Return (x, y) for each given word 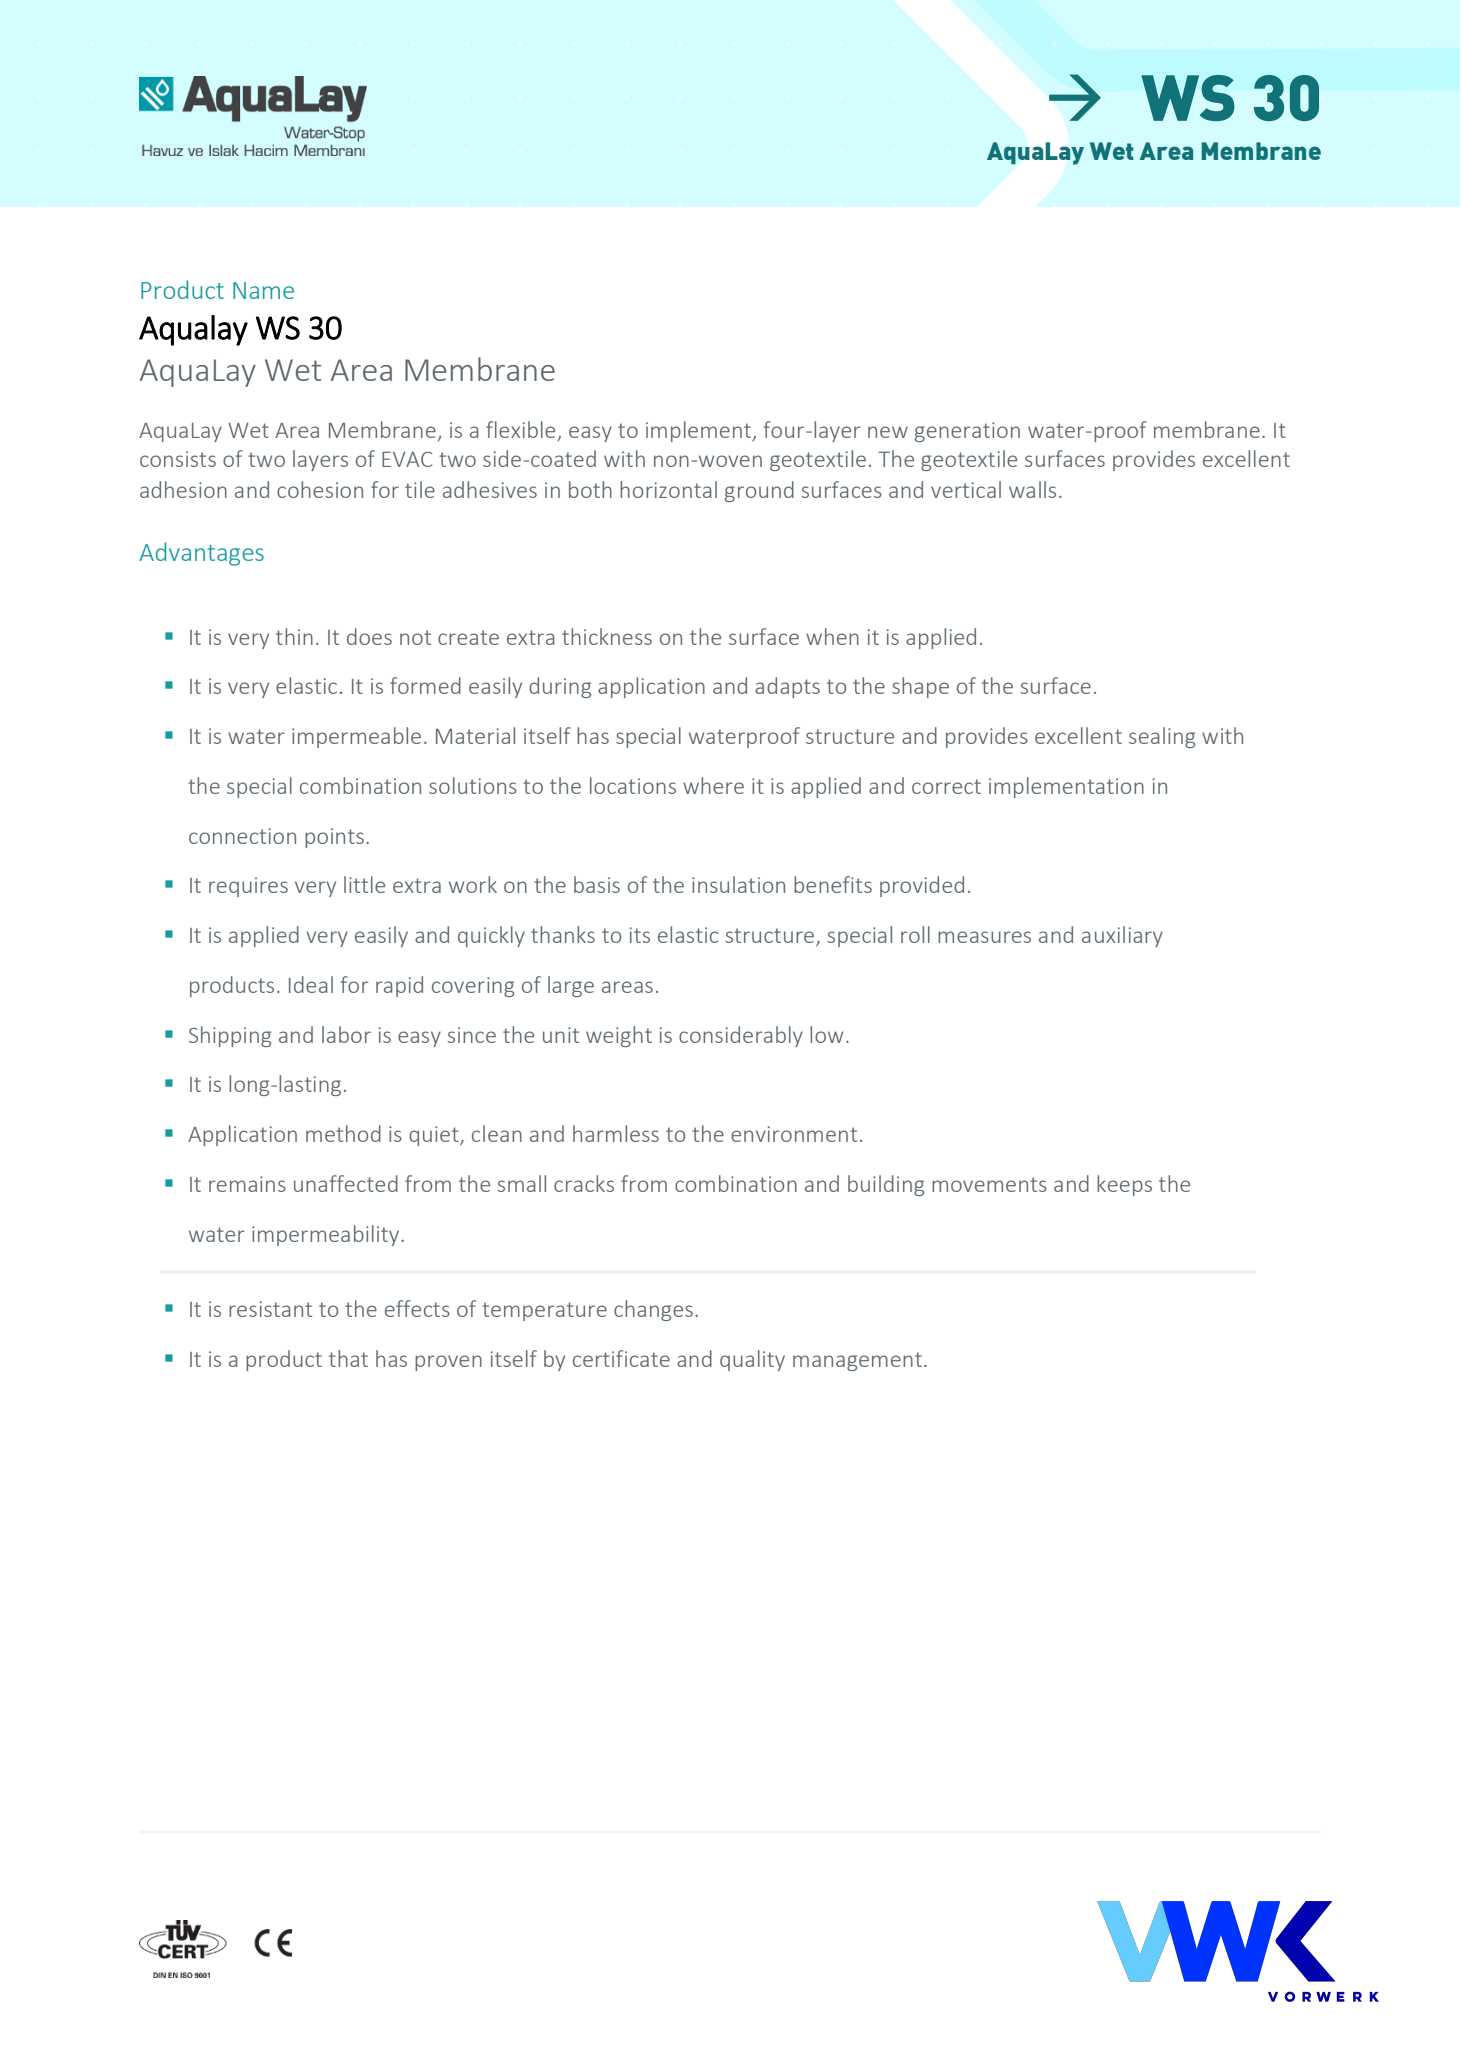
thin (294, 636)
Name (263, 290)
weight (619, 1036)
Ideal (311, 984)
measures (984, 937)
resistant (270, 1309)
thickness (607, 636)
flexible (520, 429)
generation (967, 432)
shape (920, 687)
